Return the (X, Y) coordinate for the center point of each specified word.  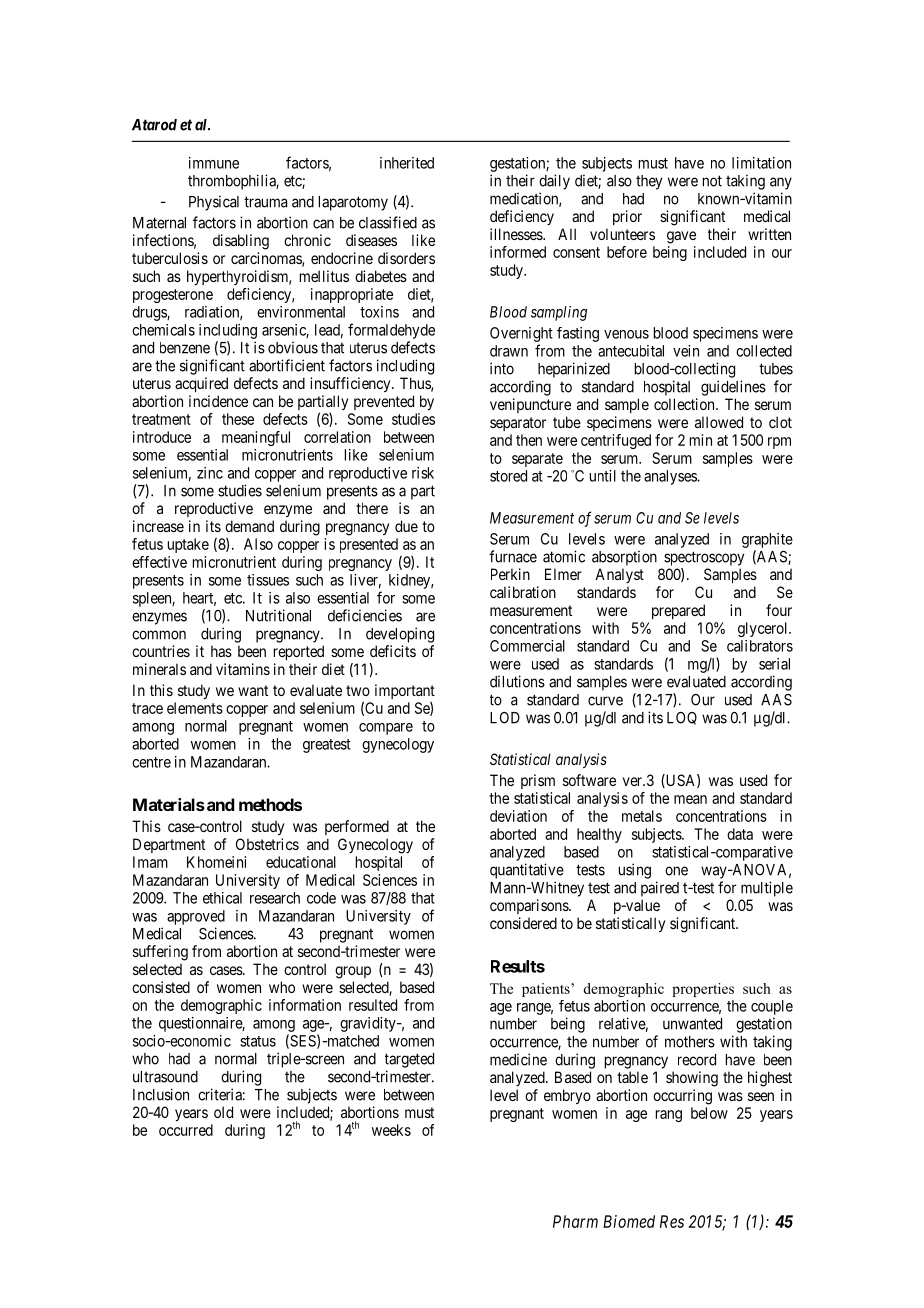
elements (195, 708)
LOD (505, 718)
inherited (407, 163)
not (712, 181)
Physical (214, 203)
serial (774, 664)
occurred (186, 1130)
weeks (391, 1130)
